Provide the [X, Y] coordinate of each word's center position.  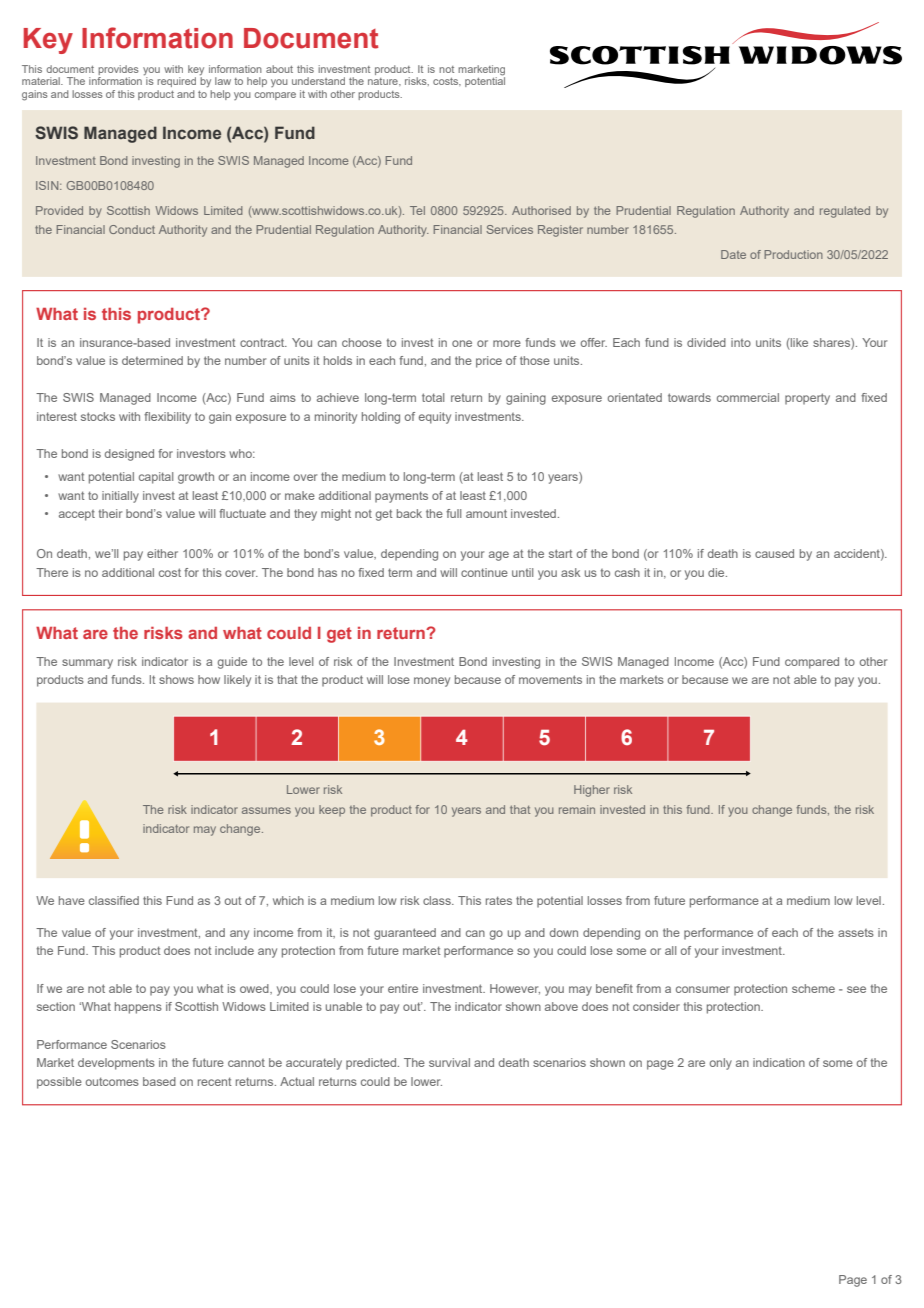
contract [263, 342]
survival [449, 1062]
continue [484, 572]
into [741, 342]
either [162, 553]
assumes [266, 810]
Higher [592, 791]
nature [384, 81]
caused [774, 553]
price [489, 362]
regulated [845, 212]
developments [116, 1064]
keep [332, 810]
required [176, 82]
